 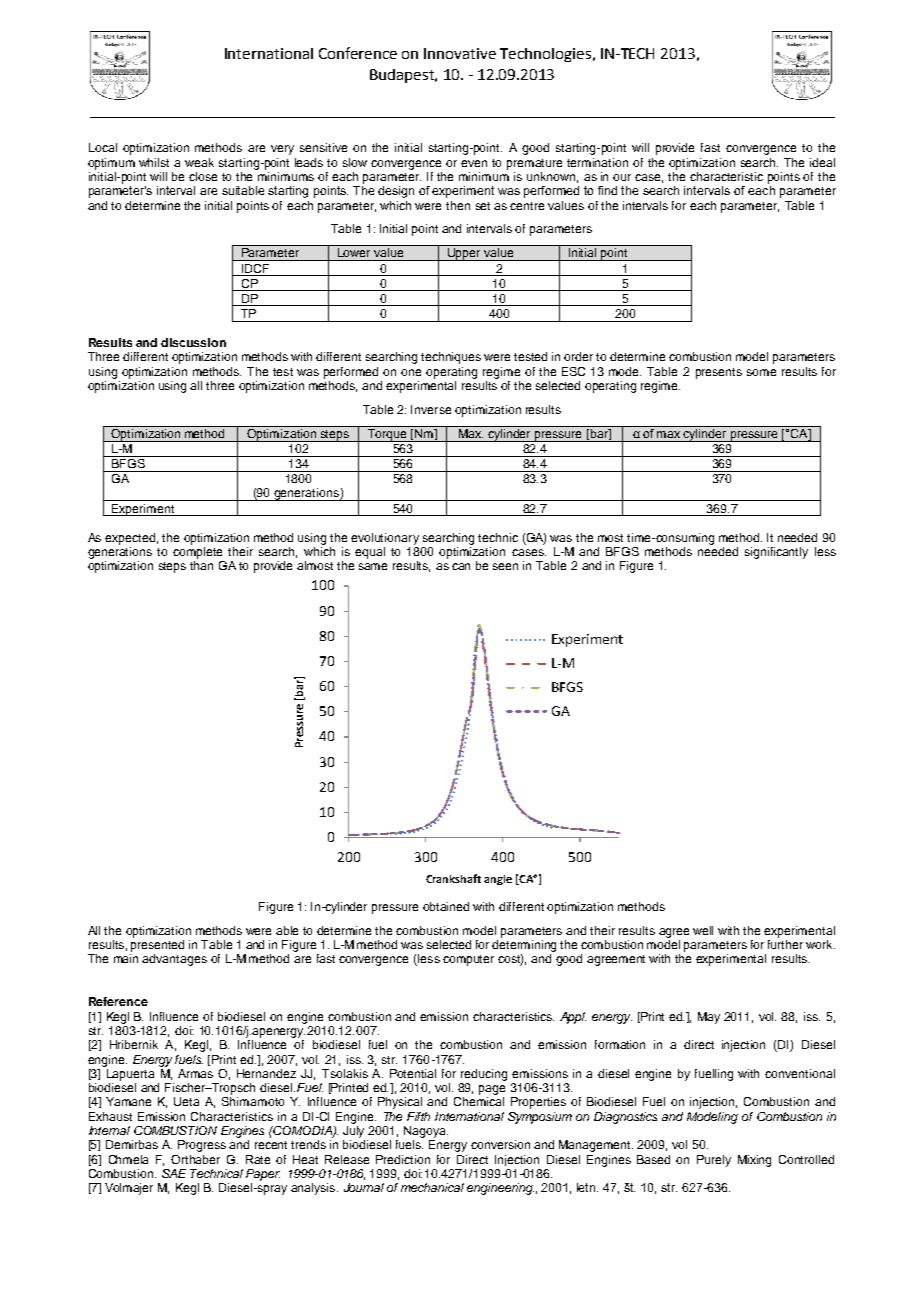 I want to click on Mixing, so click(x=754, y=1161).
